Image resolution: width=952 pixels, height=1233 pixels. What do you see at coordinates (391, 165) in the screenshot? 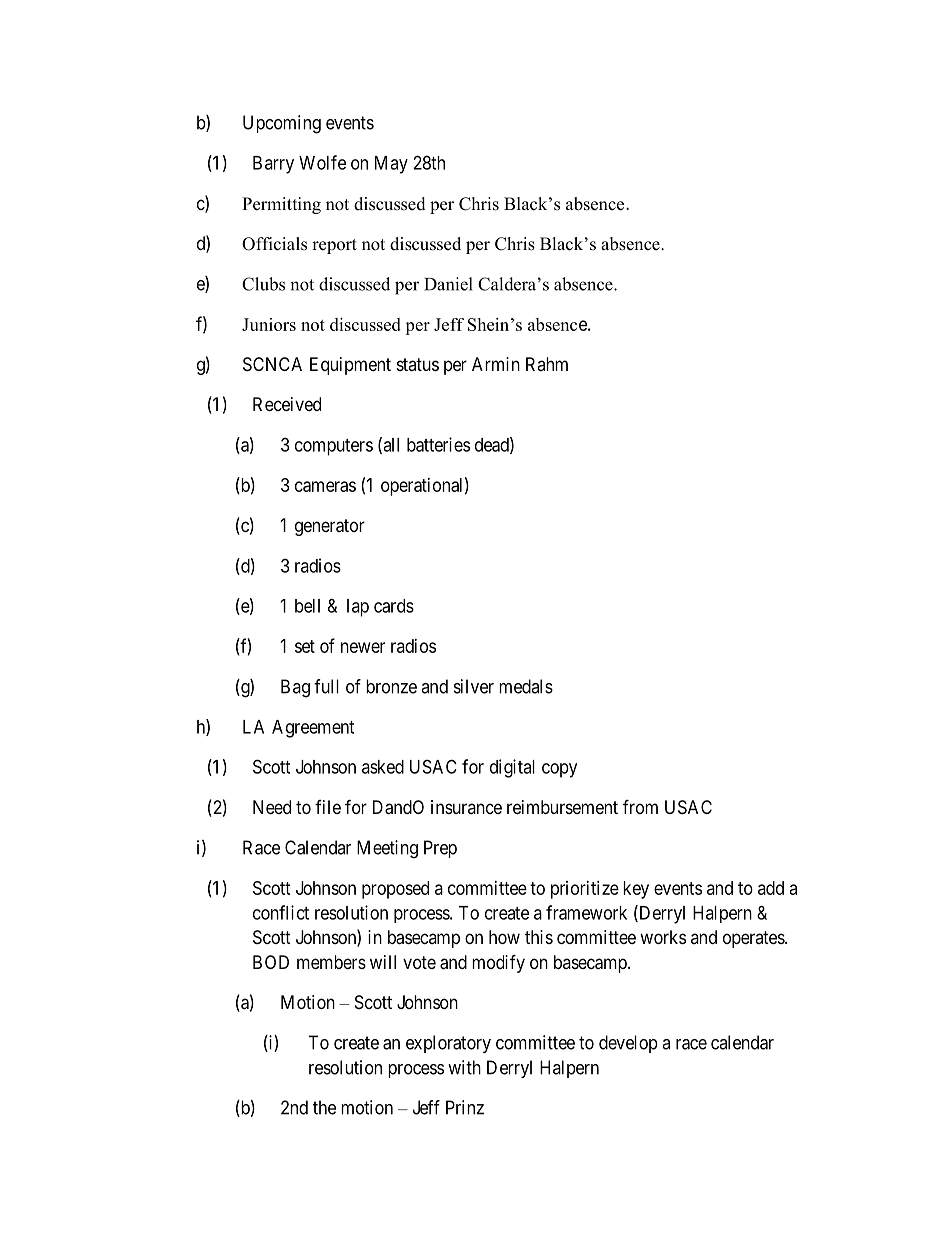
I see `May` at bounding box center [391, 165].
